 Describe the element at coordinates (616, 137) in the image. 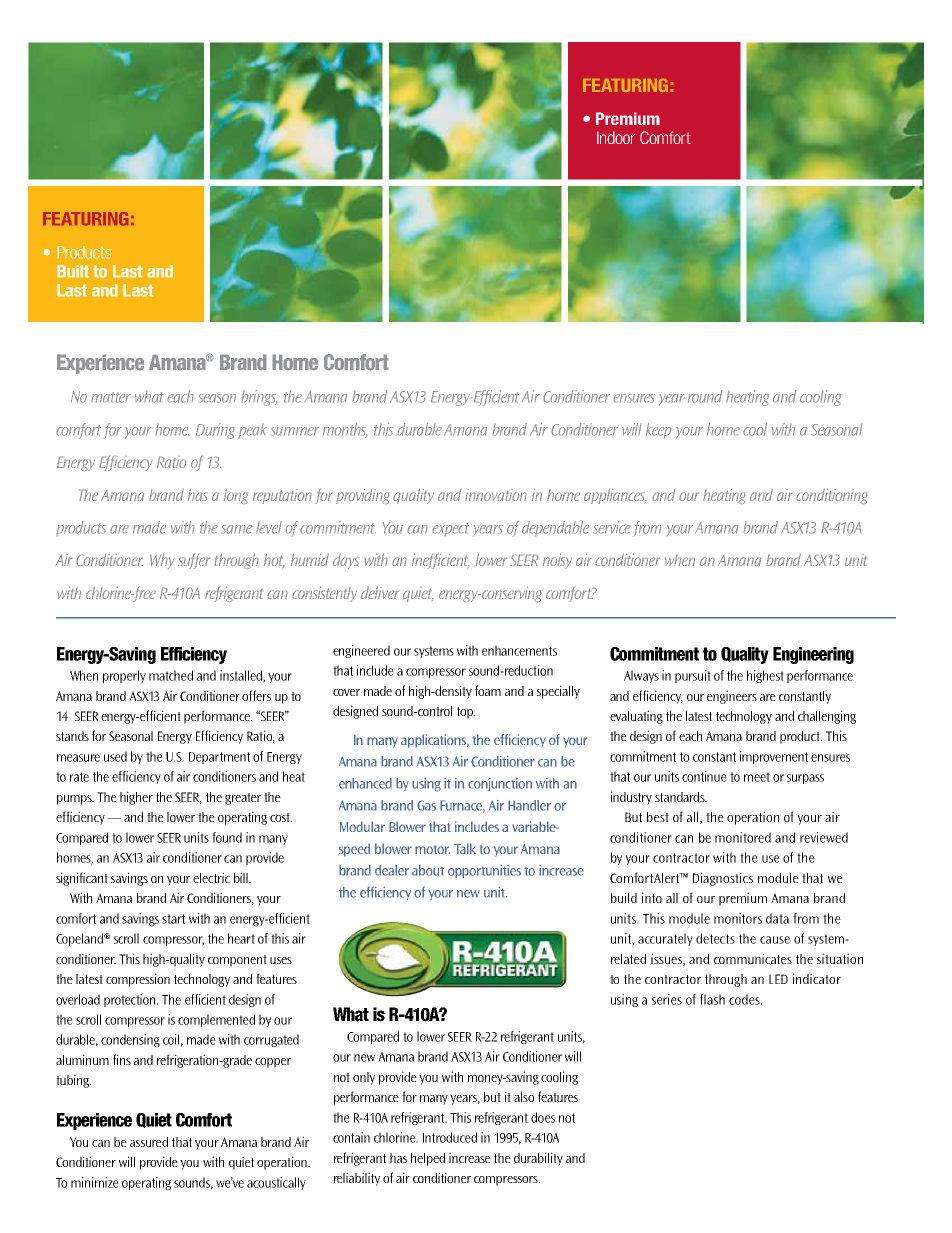

I see `Indoor` at that location.
